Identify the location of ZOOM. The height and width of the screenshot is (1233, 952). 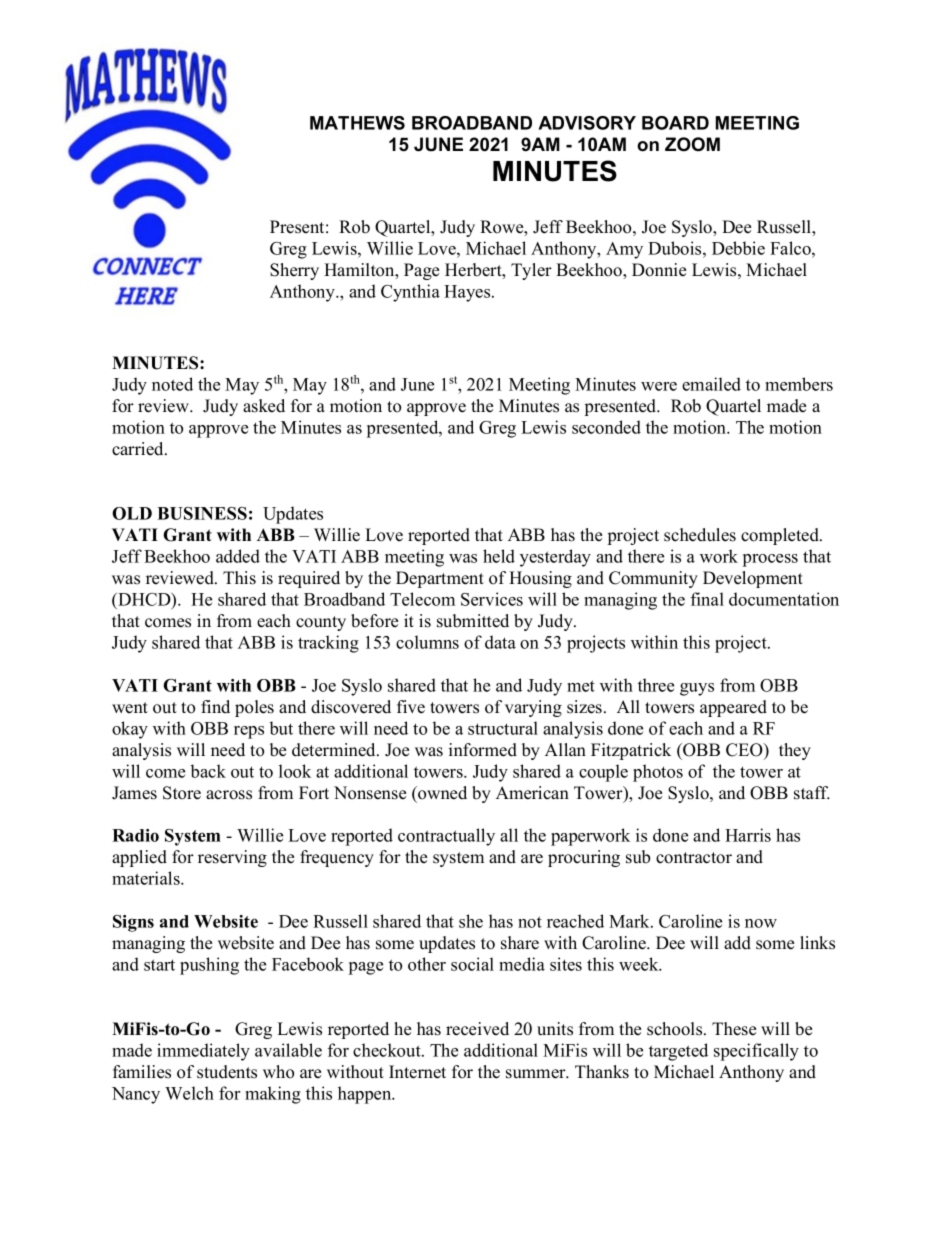
(692, 144).
